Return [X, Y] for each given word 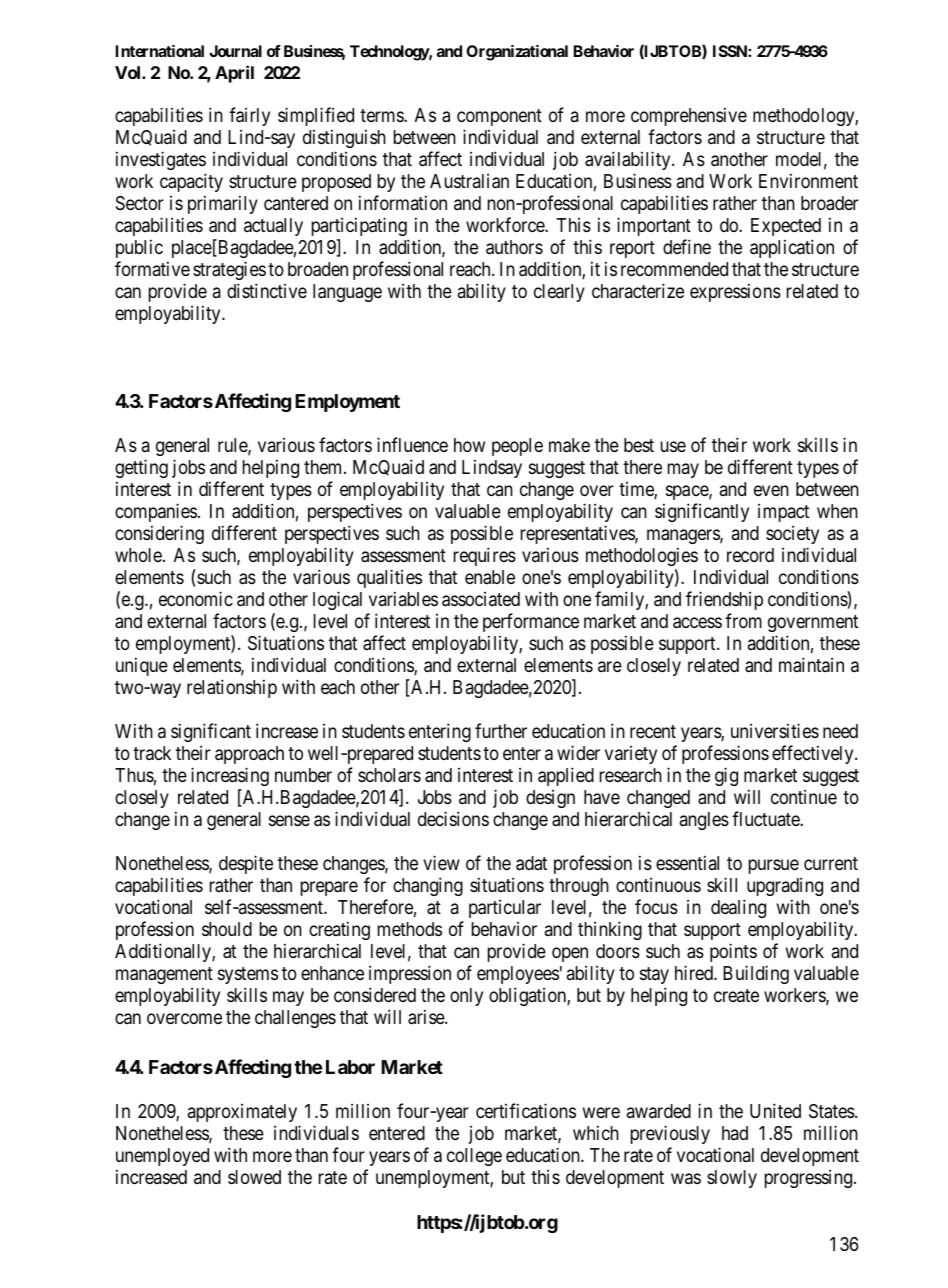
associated [481, 599]
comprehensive [689, 116]
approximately [242, 1113]
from [743, 620]
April [234, 74]
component [499, 117]
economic [196, 598]
